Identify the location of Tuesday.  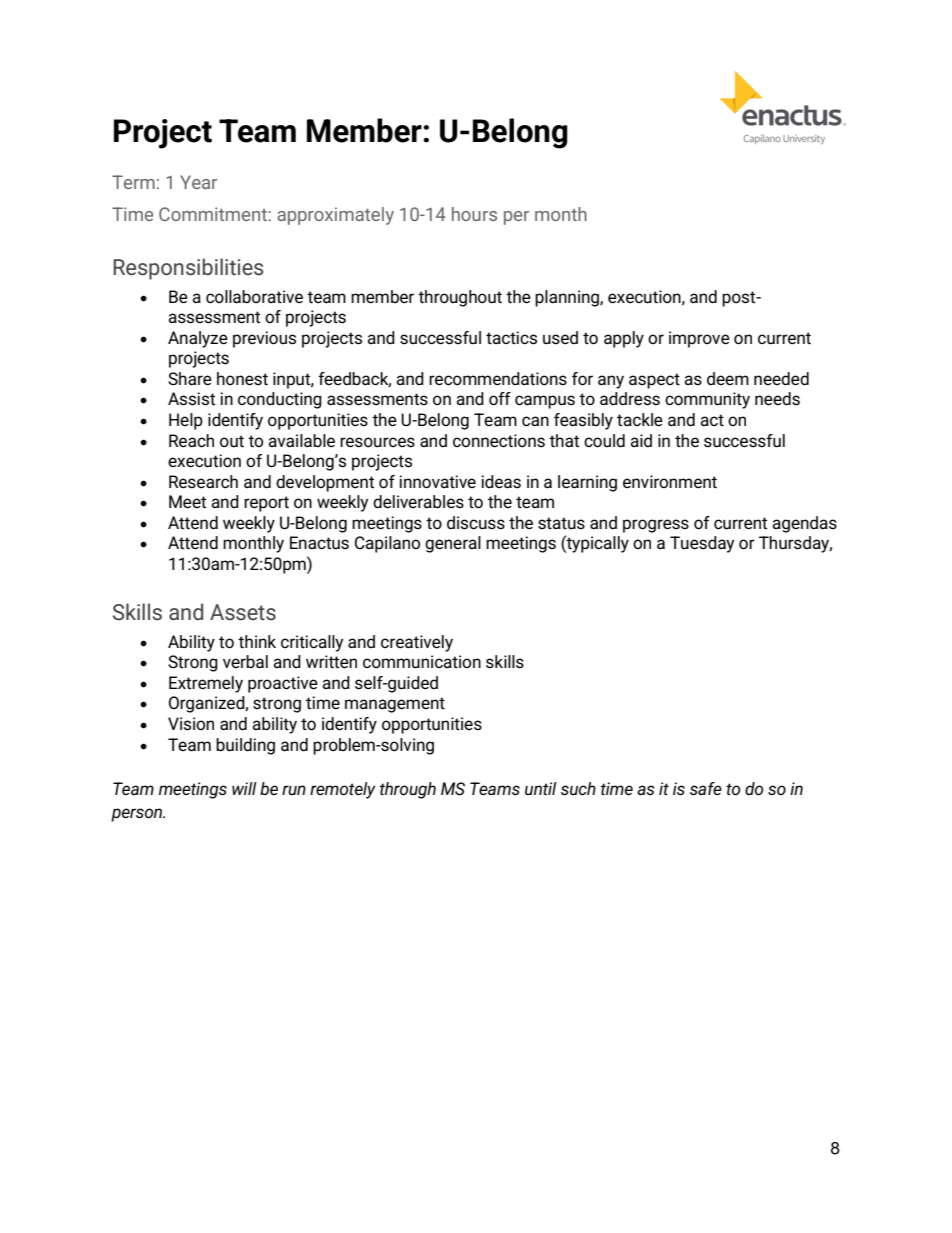
(702, 544).
